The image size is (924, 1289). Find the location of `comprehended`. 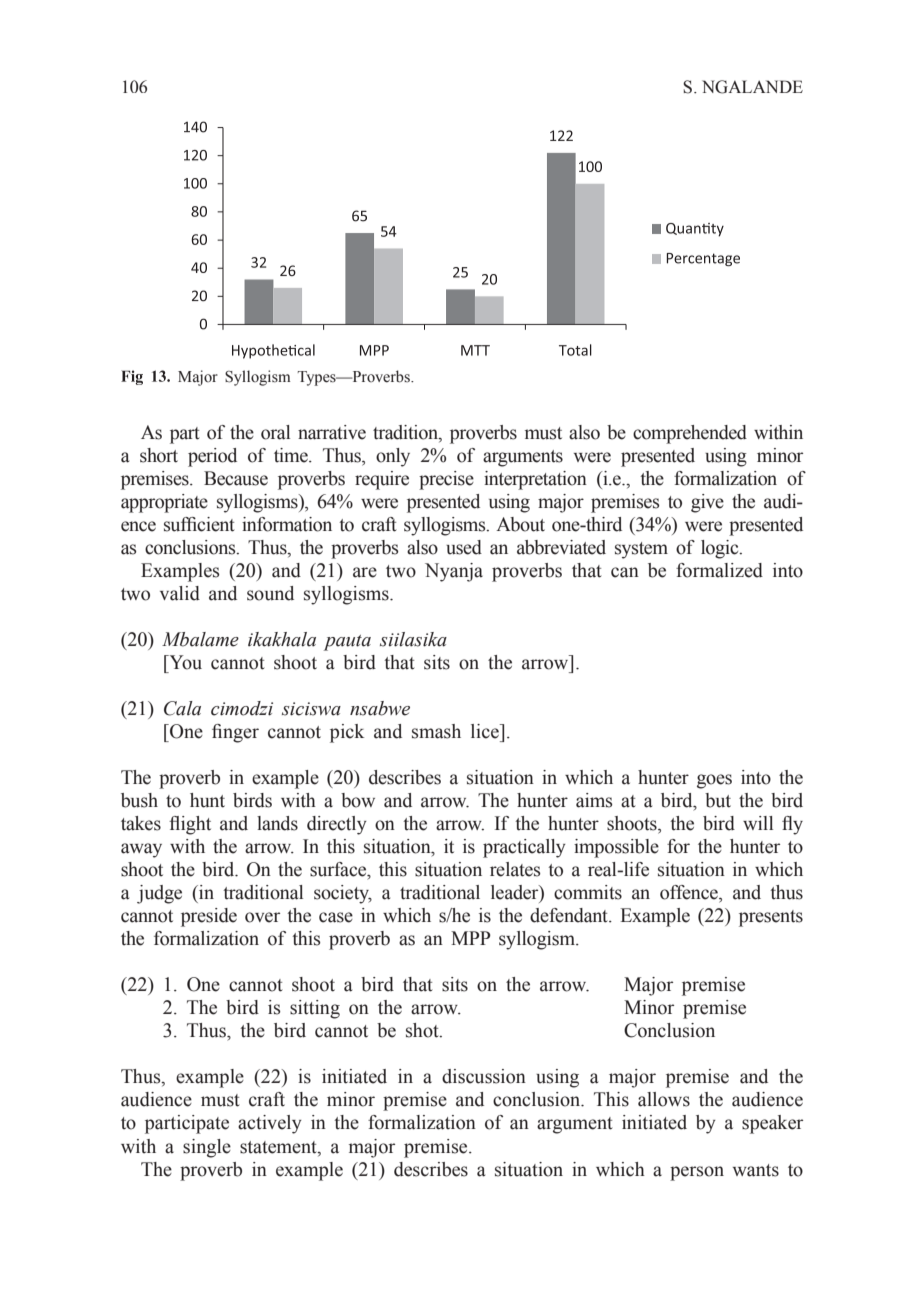

comprehended is located at coordinates (690, 434).
